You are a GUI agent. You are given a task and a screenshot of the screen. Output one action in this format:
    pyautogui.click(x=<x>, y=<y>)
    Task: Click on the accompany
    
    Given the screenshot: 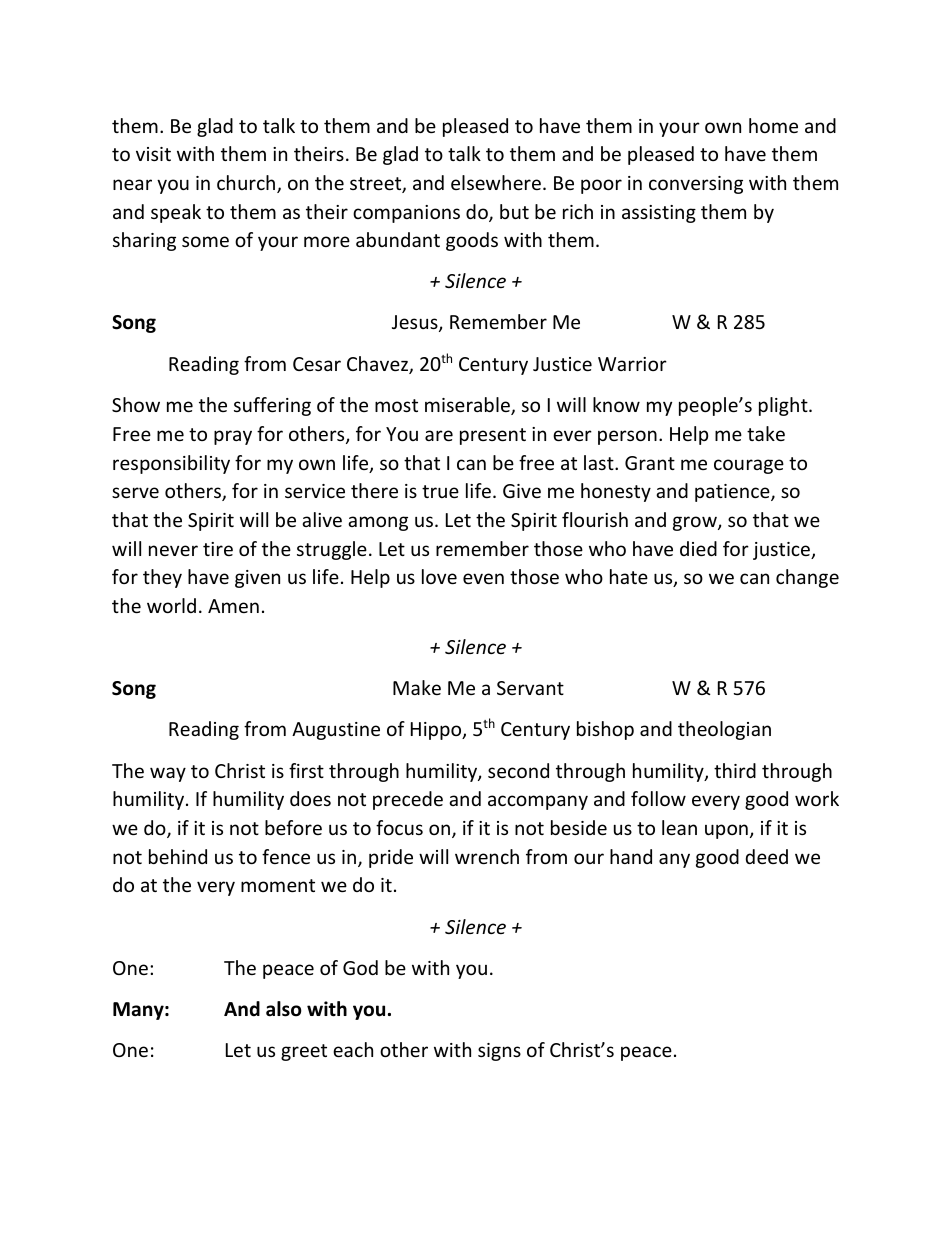 What is the action you would take?
    pyautogui.click(x=538, y=802)
